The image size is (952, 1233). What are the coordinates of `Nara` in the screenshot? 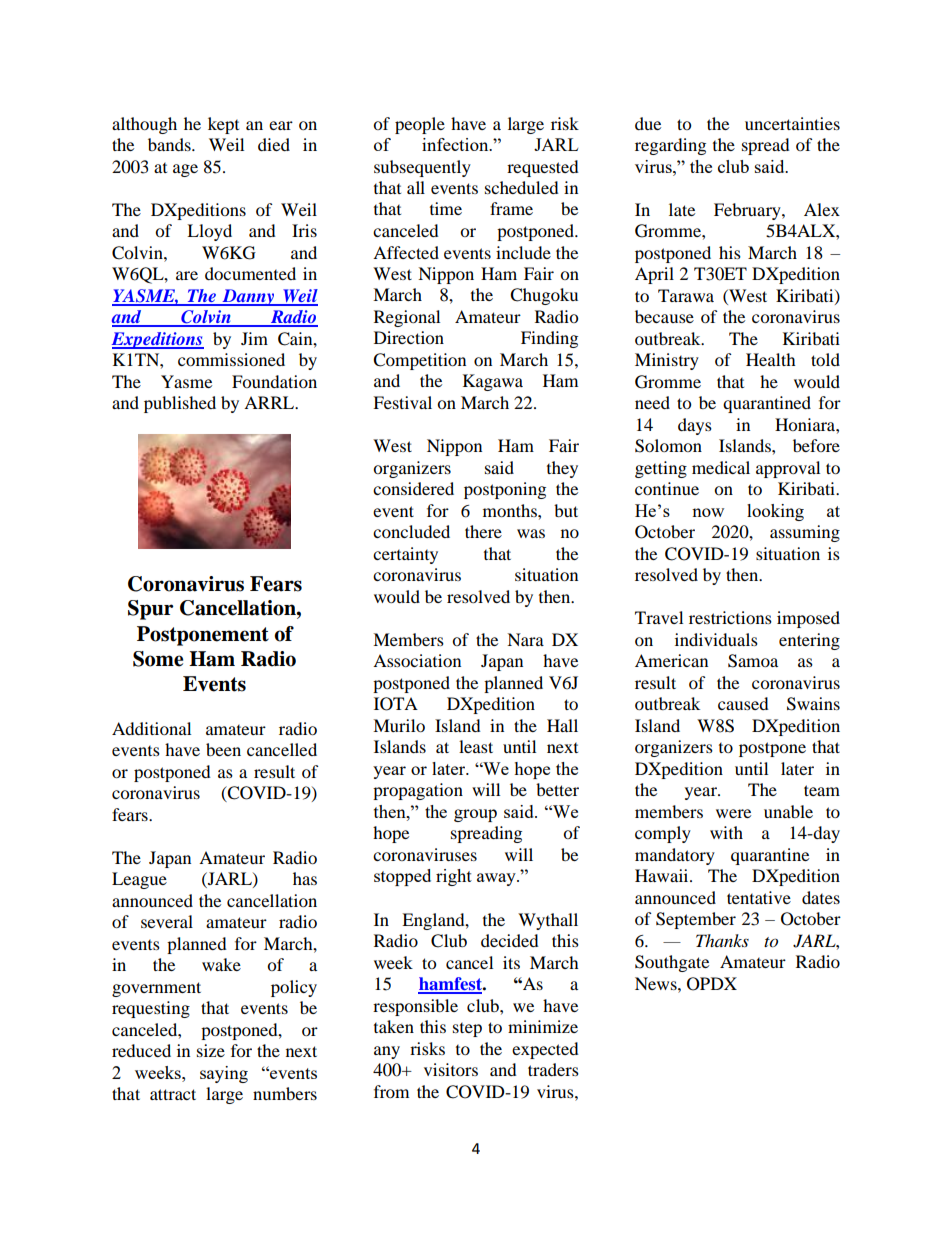 It's located at (525, 639).
